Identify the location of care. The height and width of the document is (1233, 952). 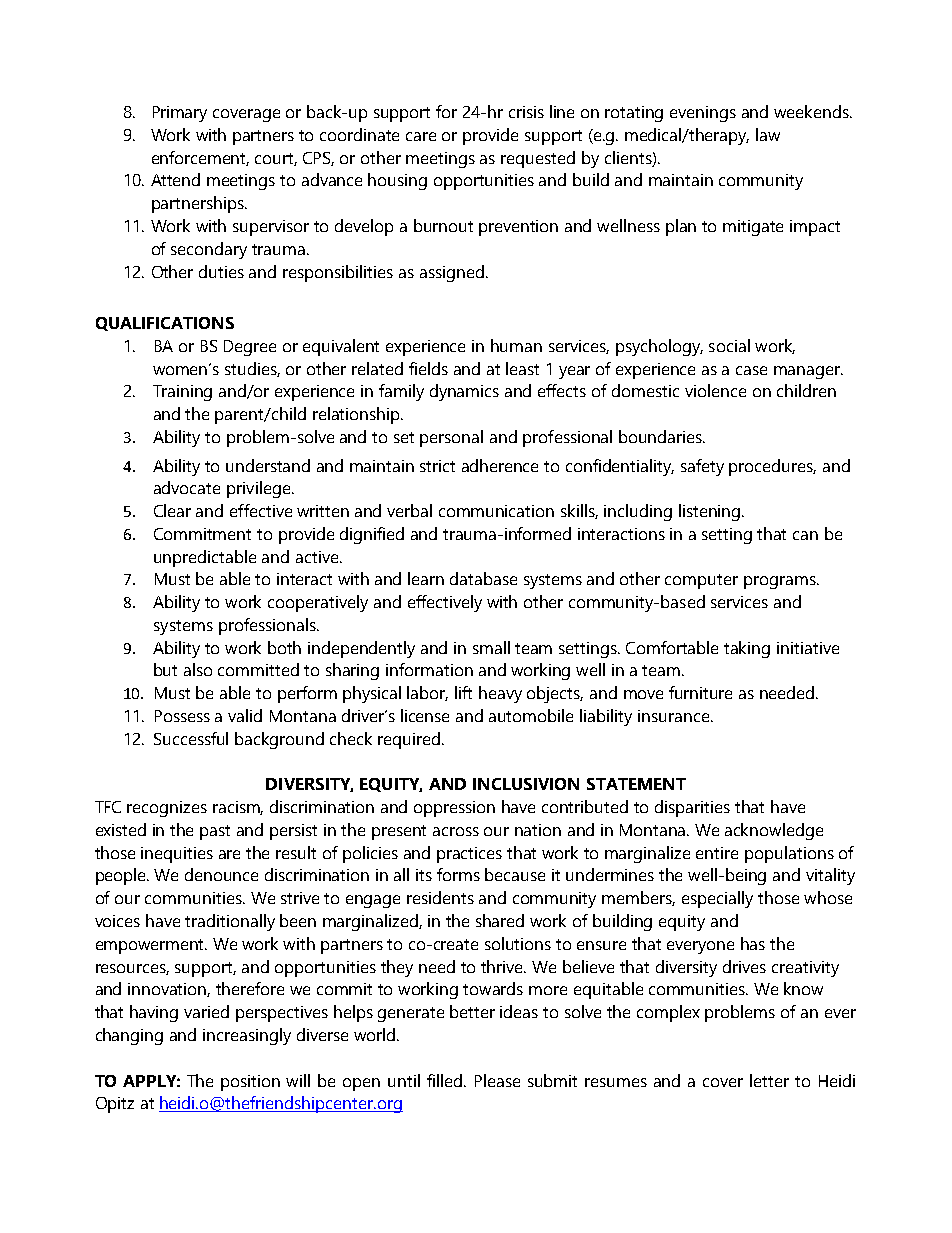
(421, 136).
